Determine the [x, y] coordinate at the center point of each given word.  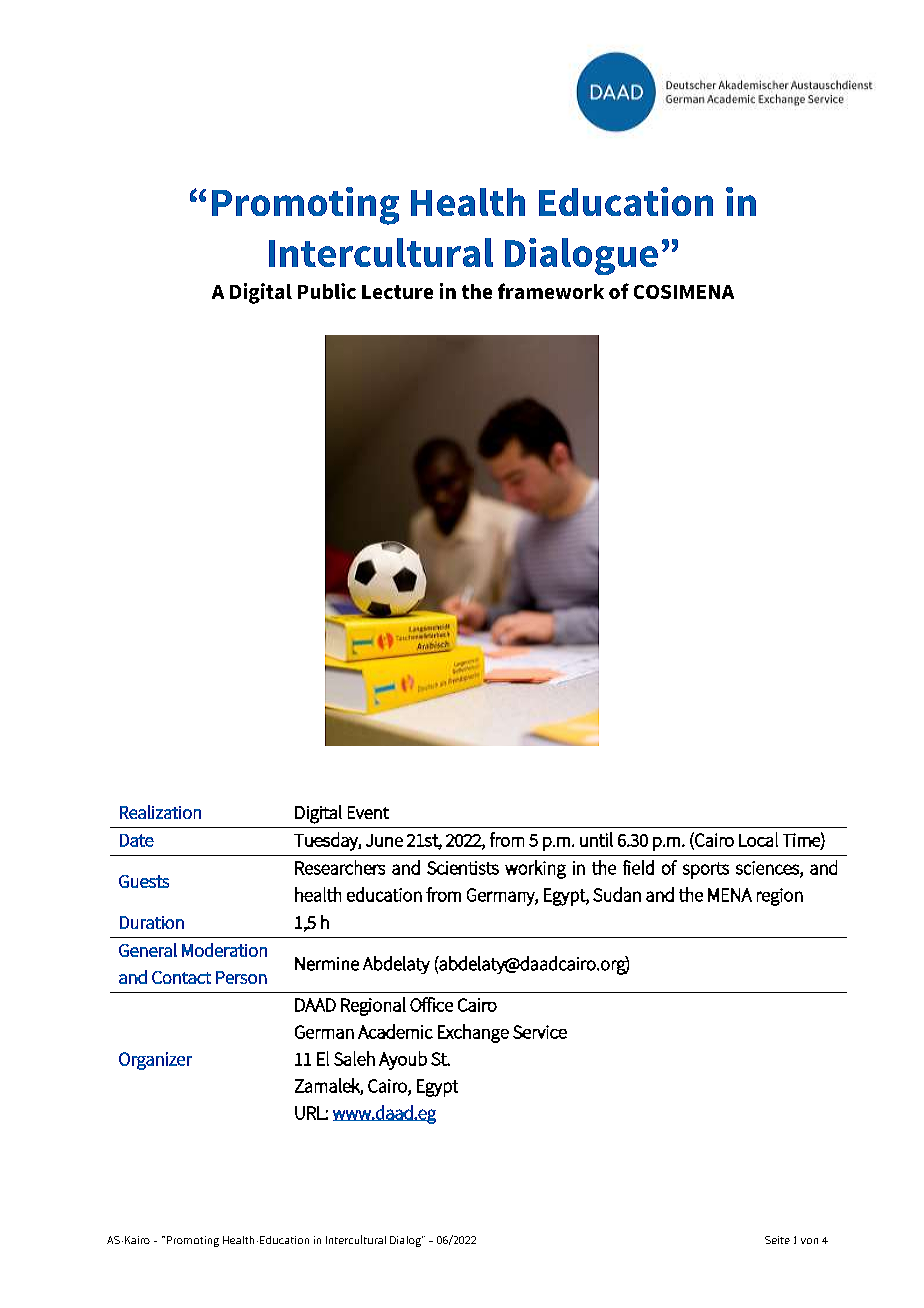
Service [540, 1032]
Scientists [463, 868]
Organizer [155, 1061]
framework [551, 291]
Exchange [473, 1033]
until [596, 839]
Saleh [354, 1058]
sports [706, 870]
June [384, 840]
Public [327, 291]
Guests [144, 881]
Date [137, 840]
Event [368, 812]
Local [758, 839]
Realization [160, 812]
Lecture [397, 292]
